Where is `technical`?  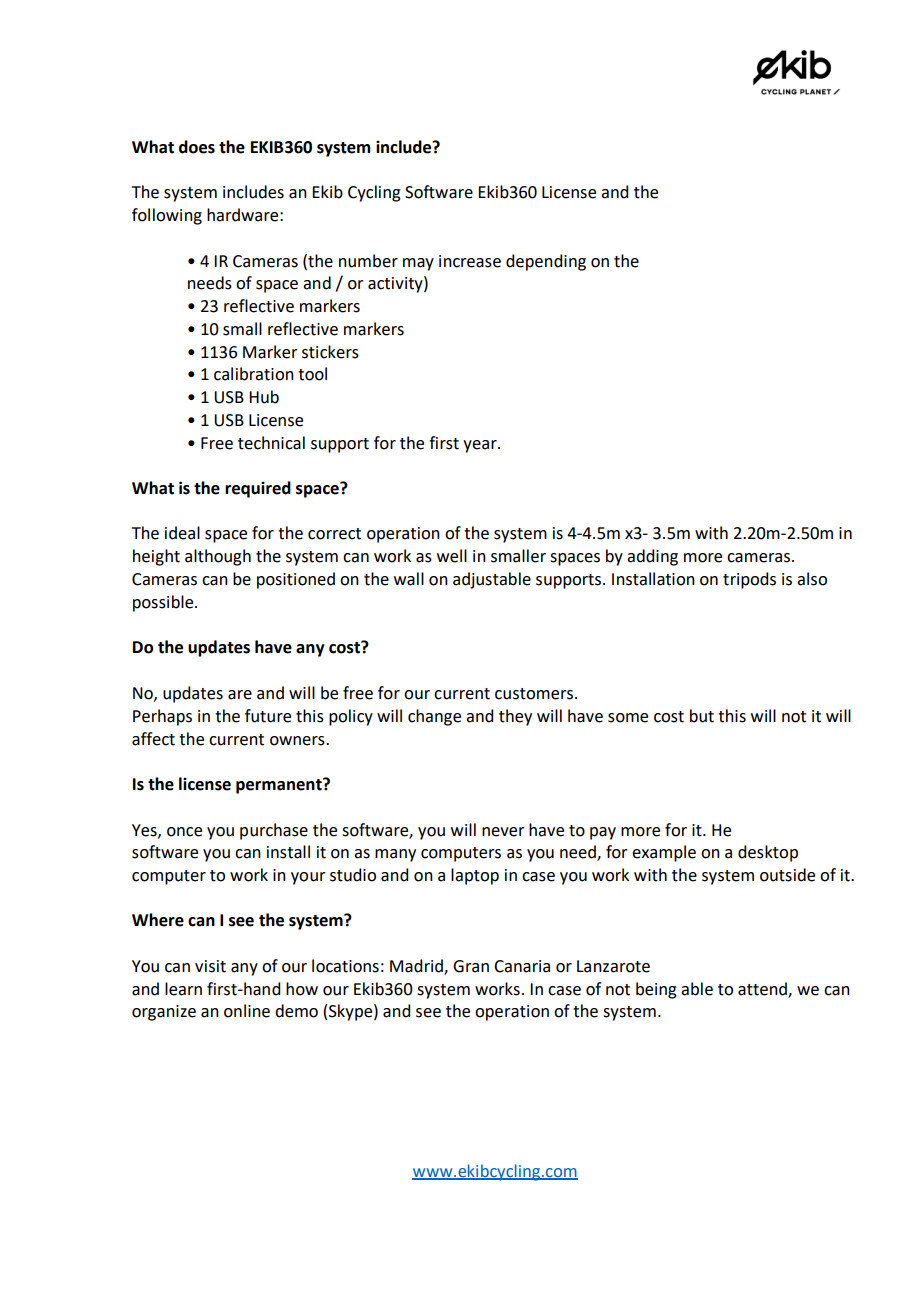 technical is located at coordinates (271, 443).
